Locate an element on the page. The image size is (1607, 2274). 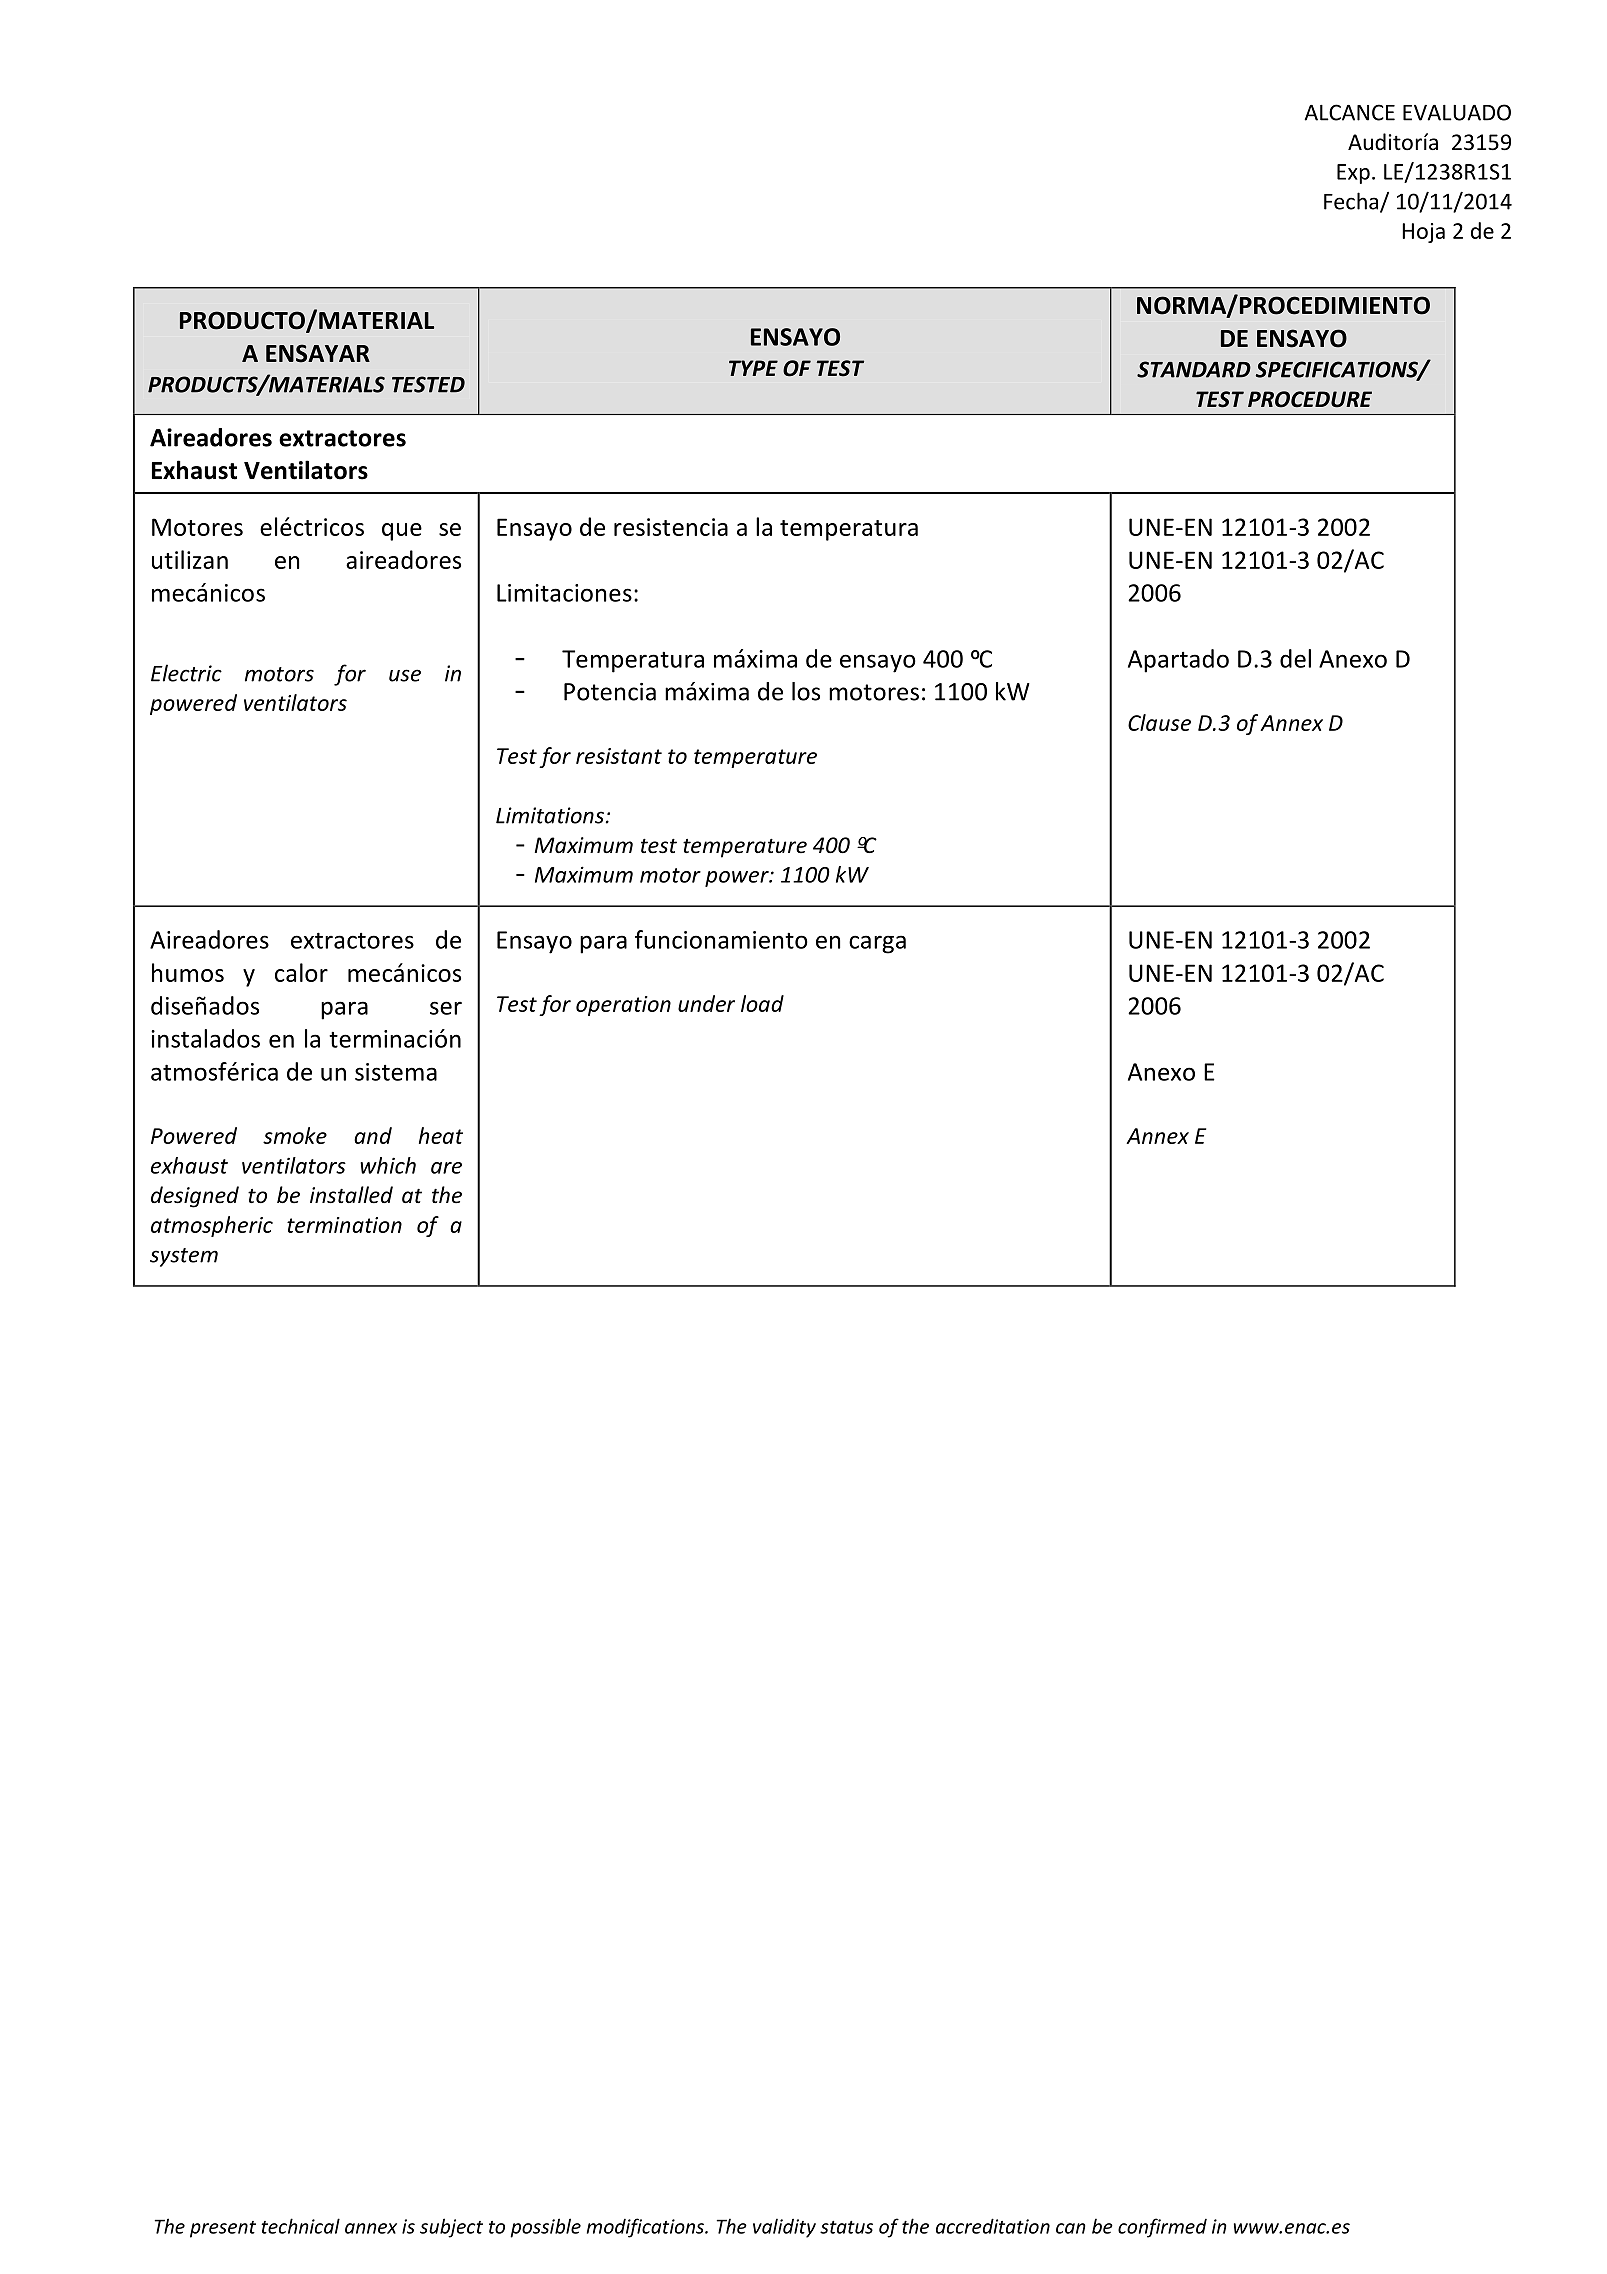
system is located at coordinates (184, 1257).
